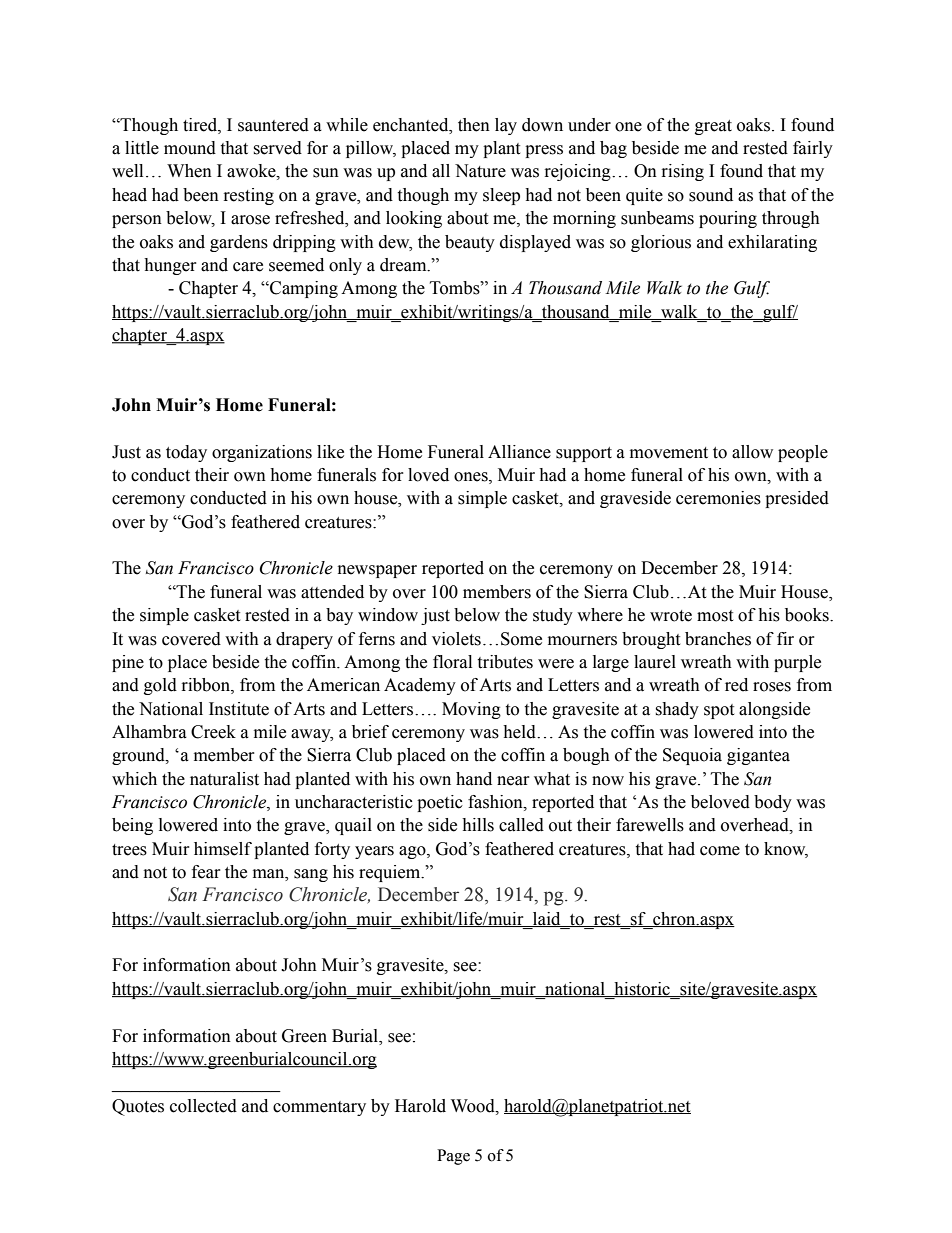 The width and height of the screenshot is (952, 1233). What do you see at coordinates (203, 1106) in the screenshot?
I see `collected` at bounding box center [203, 1106].
